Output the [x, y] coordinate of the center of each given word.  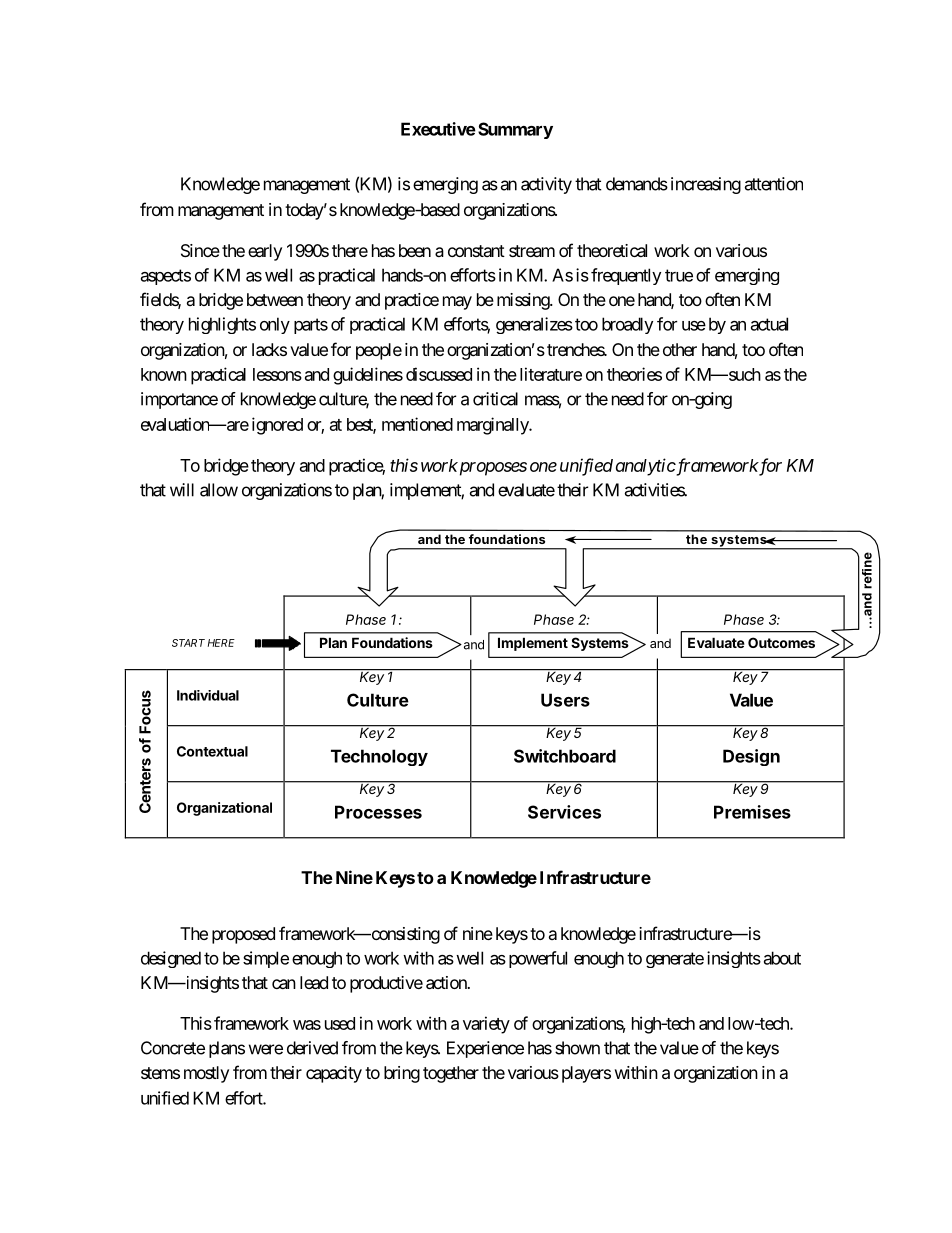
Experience [485, 1049]
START [188, 643]
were [266, 1049]
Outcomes [781, 642]
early [265, 252]
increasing [706, 185]
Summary [515, 130]
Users [565, 700]
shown [577, 1048]
